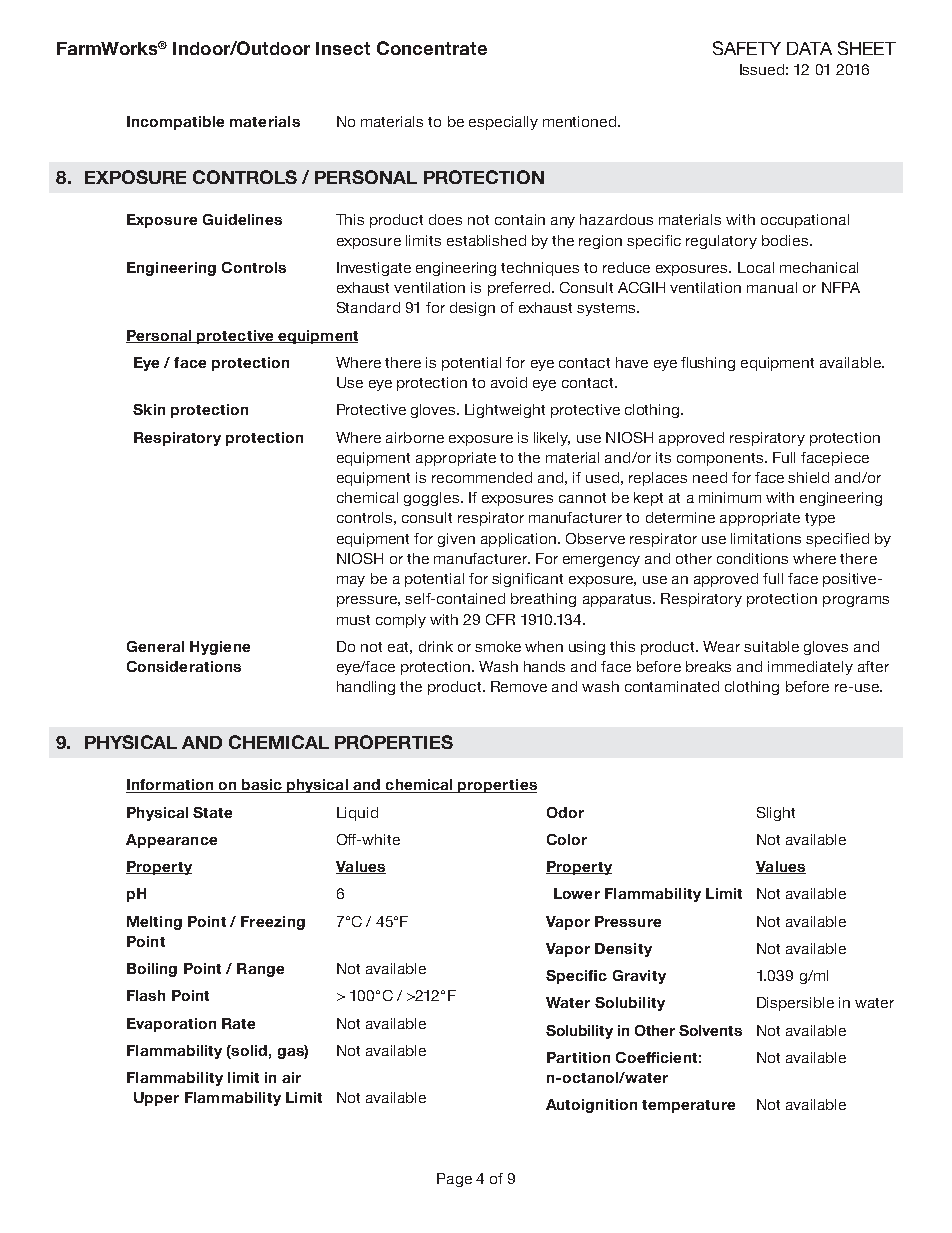 This screenshot has height=1233, width=952. What do you see at coordinates (500, 619) in the screenshot?
I see `CFR` at bounding box center [500, 619].
